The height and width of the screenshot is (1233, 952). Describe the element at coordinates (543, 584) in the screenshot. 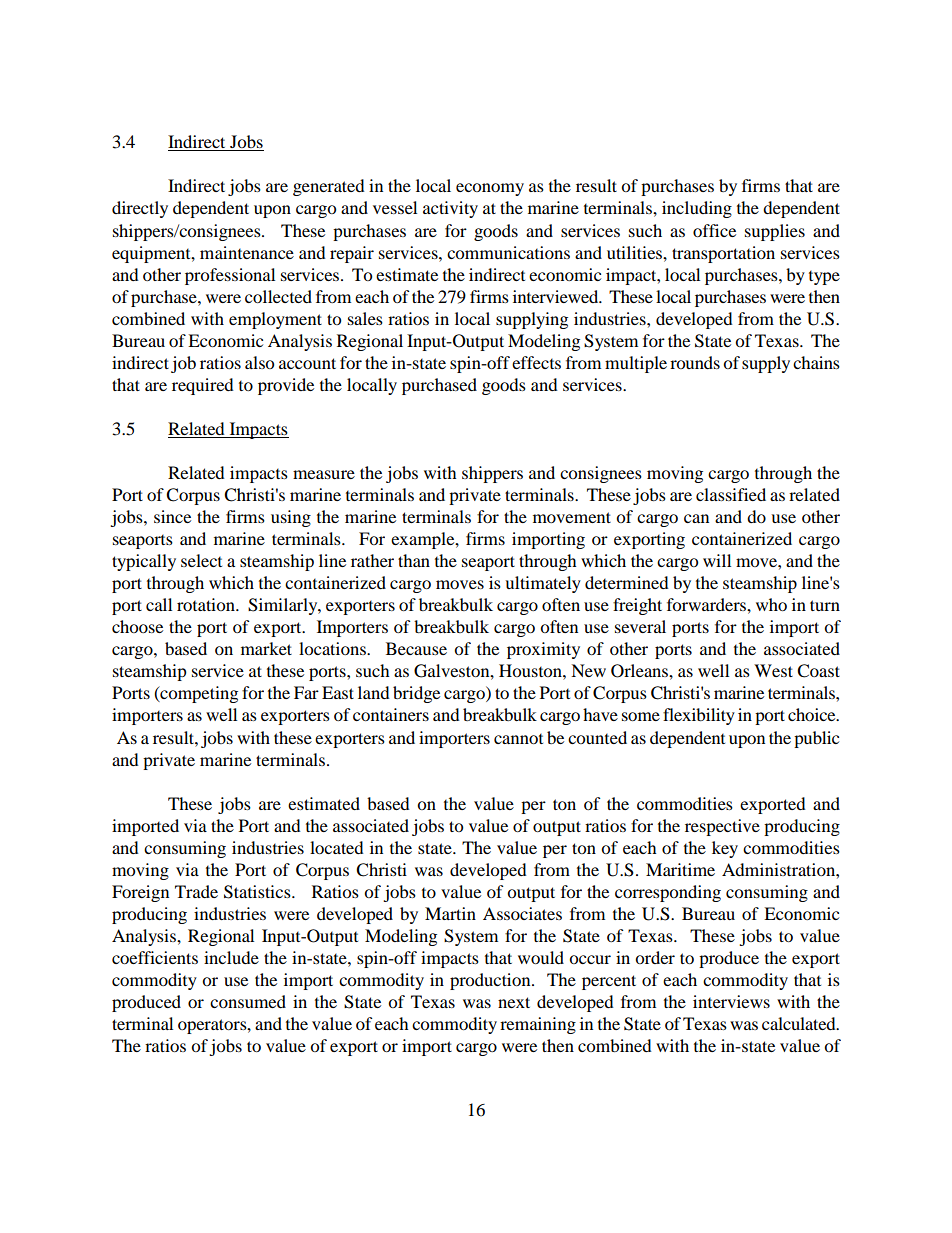

I see `ultimately` at that location.
